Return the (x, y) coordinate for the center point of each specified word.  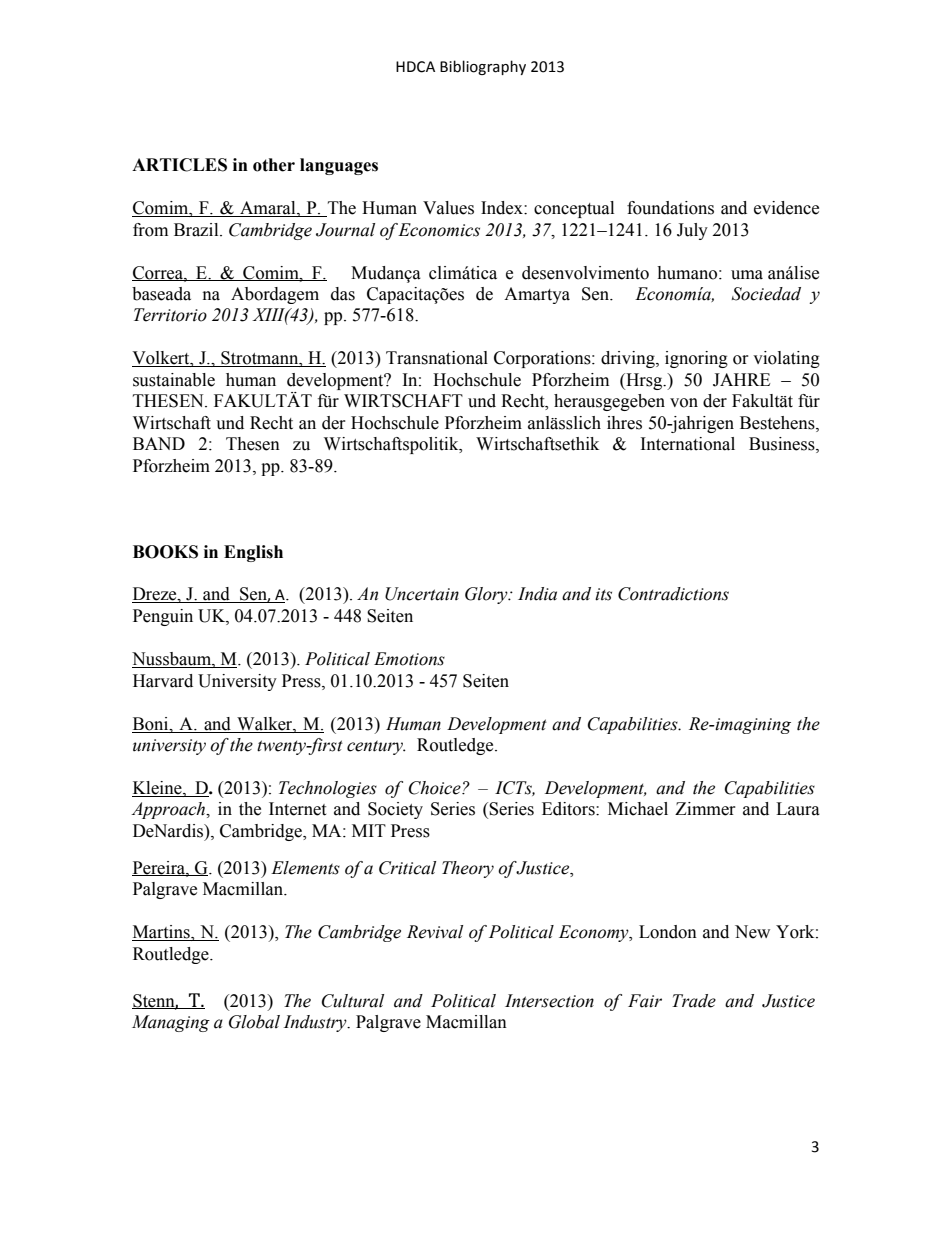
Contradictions (673, 594)
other (274, 165)
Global (254, 1022)
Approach (169, 810)
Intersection (549, 1001)
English (253, 553)
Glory (487, 595)
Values (448, 208)
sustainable (174, 380)
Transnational (437, 358)
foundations (670, 208)
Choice (436, 788)
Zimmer (705, 809)
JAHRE (741, 380)
